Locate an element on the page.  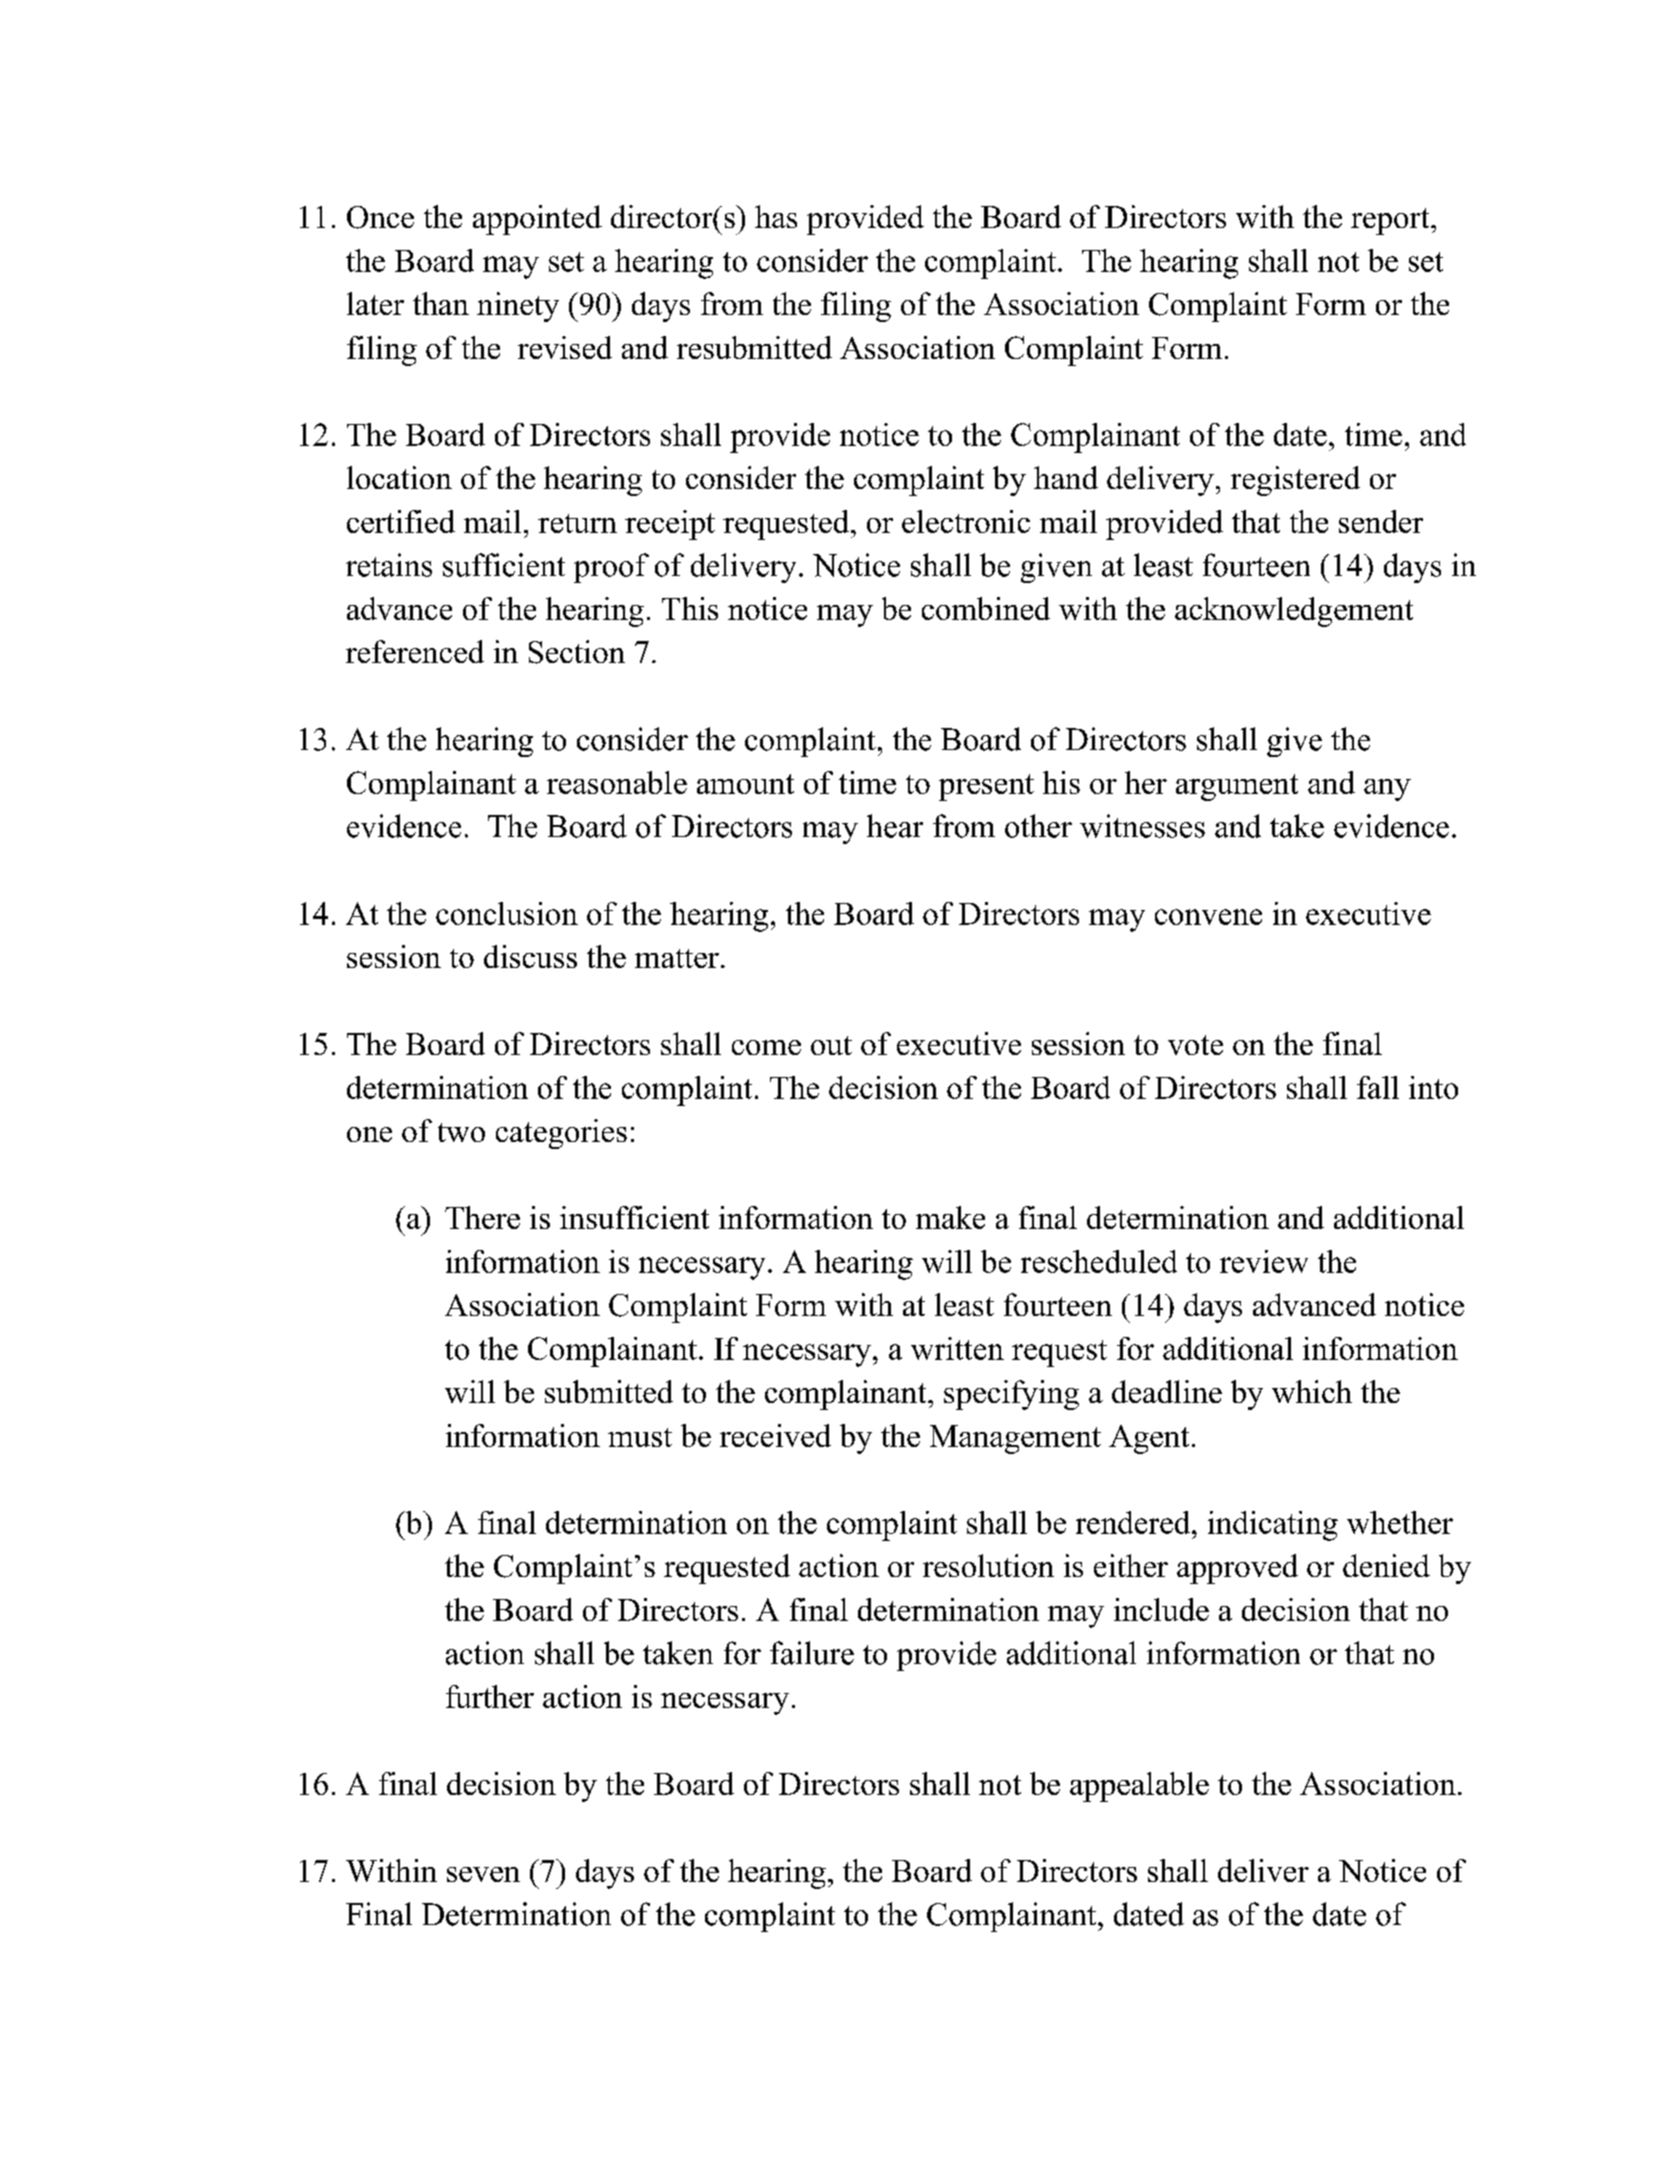
has is located at coordinates (776, 216).
